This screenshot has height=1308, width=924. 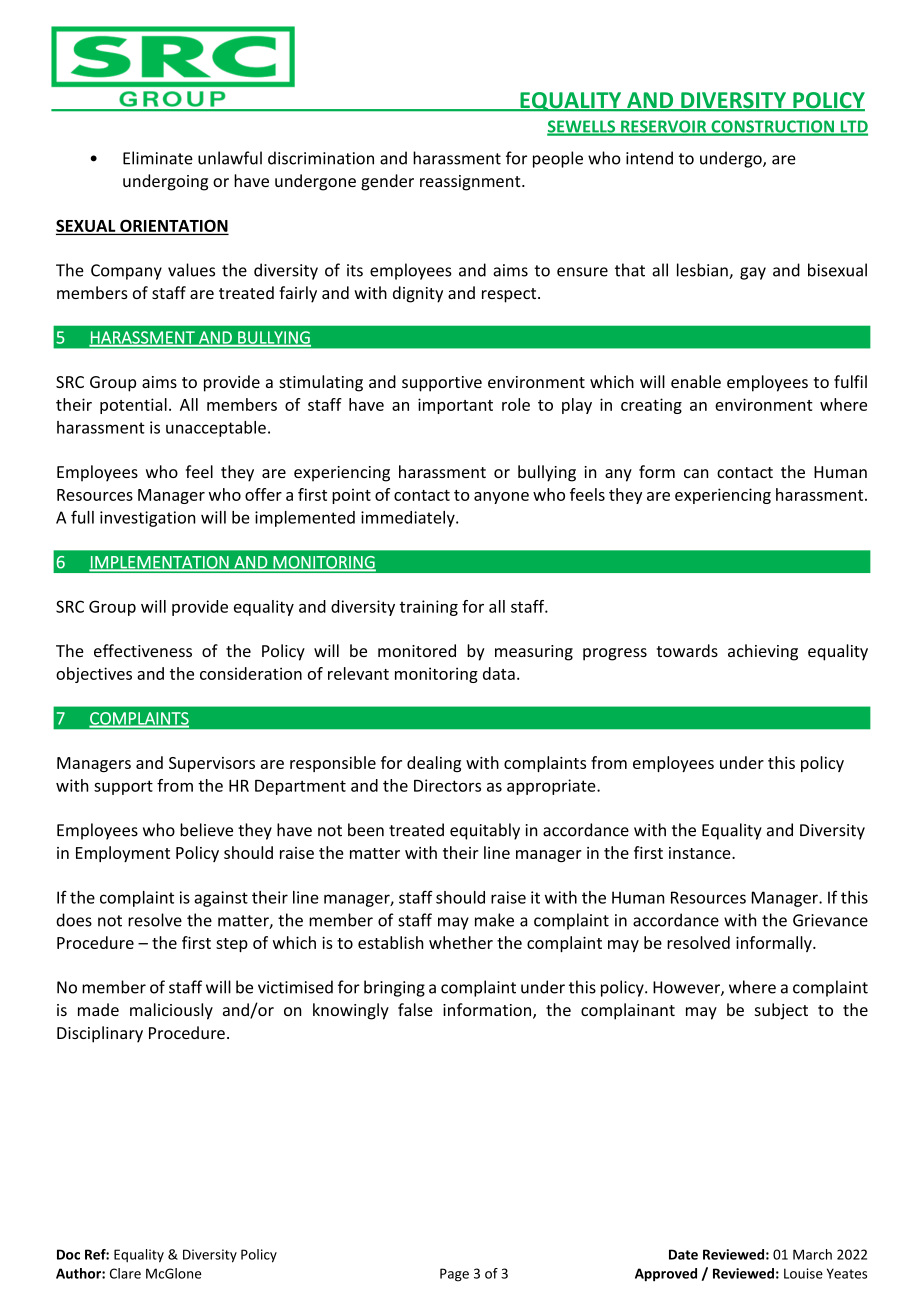 I want to click on Page, so click(x=454, y=1275).
